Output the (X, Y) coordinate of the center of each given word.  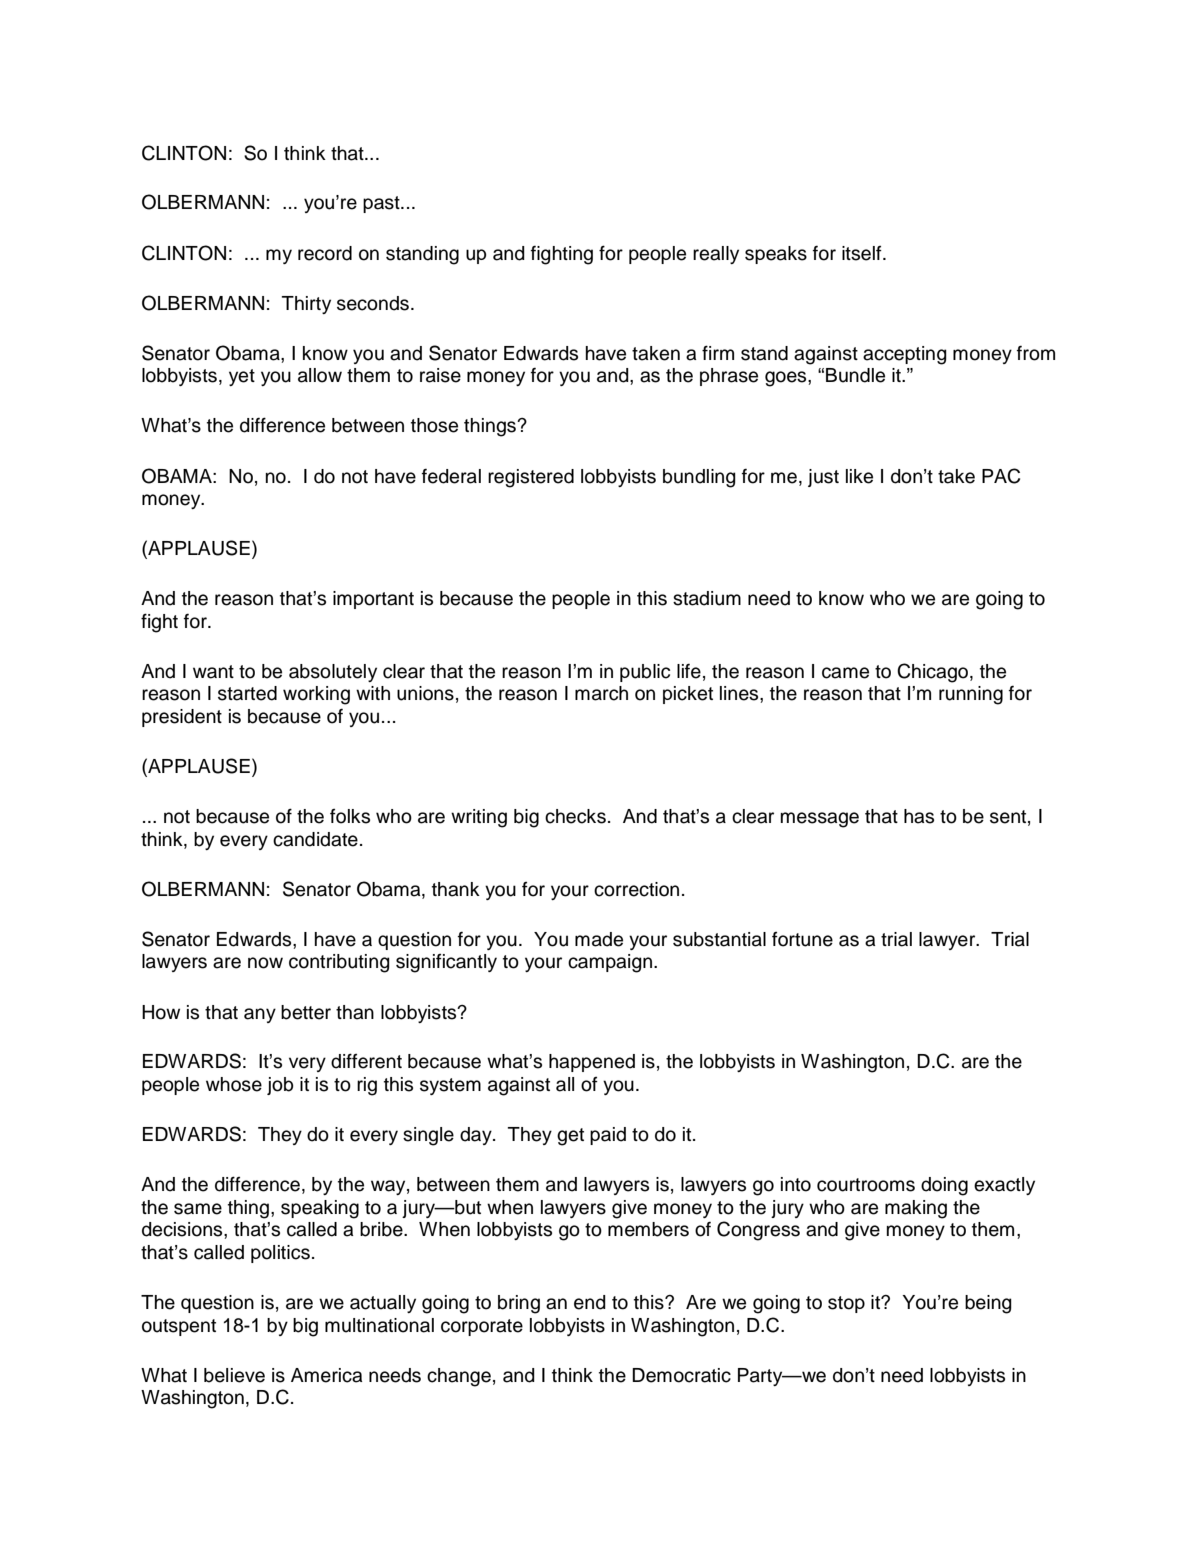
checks (575, 816)
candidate (315, 839)
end (590, 1302)
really (716, 255)
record (325, 253)
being (988, 1304)
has (919, 816)
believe (234, 1375)
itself (863, 253)
